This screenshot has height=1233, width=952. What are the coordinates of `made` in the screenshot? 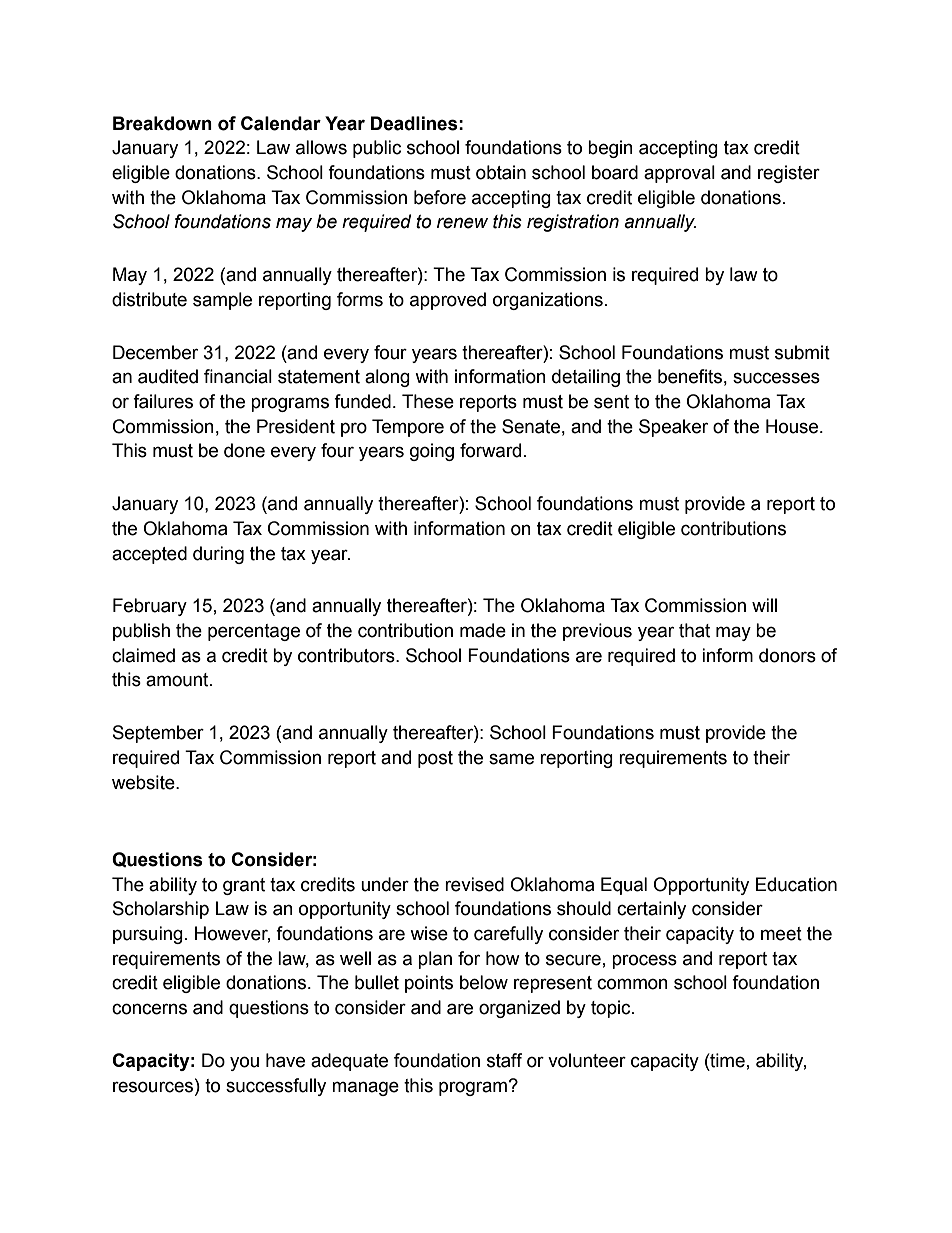 It's located at (483, 630).
